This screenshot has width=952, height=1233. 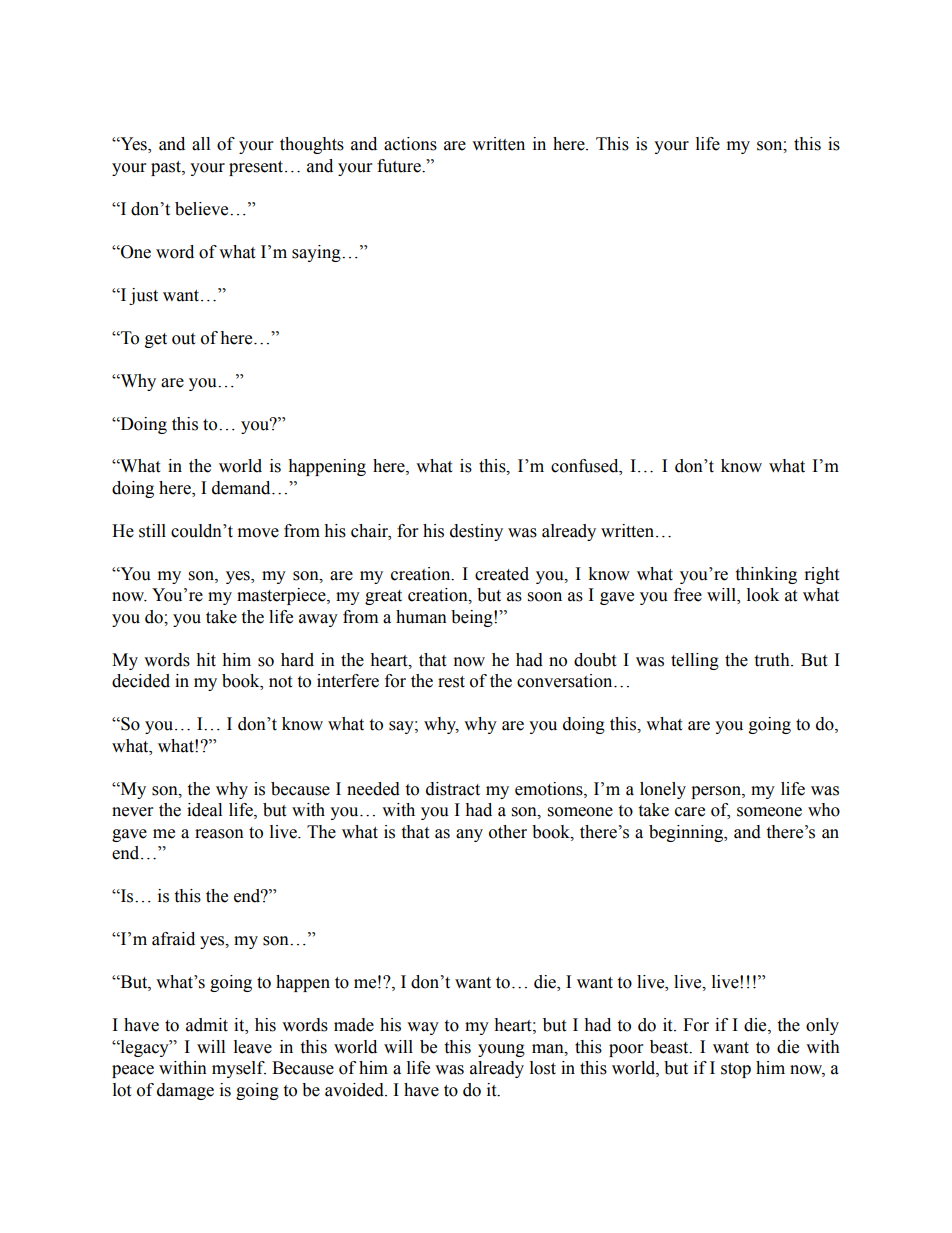 I want to click on out, so click(x=183, y=339).
